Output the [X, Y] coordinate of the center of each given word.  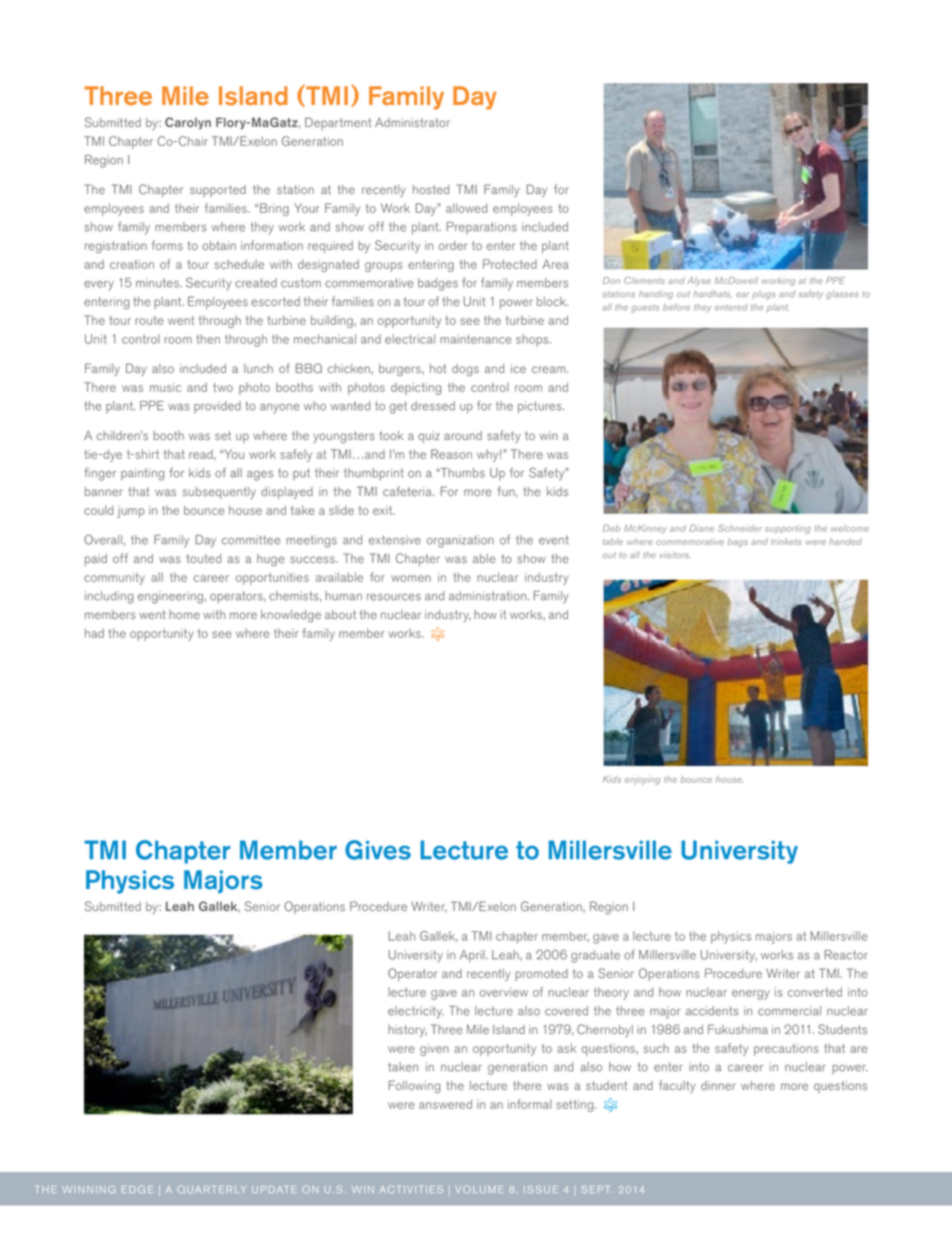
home [184, 614]
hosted [431, 189]
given [434, 1050]
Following [414, 1087]
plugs [764, 295]
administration [489, 596]
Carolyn [188, 123]
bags [738, 542]
